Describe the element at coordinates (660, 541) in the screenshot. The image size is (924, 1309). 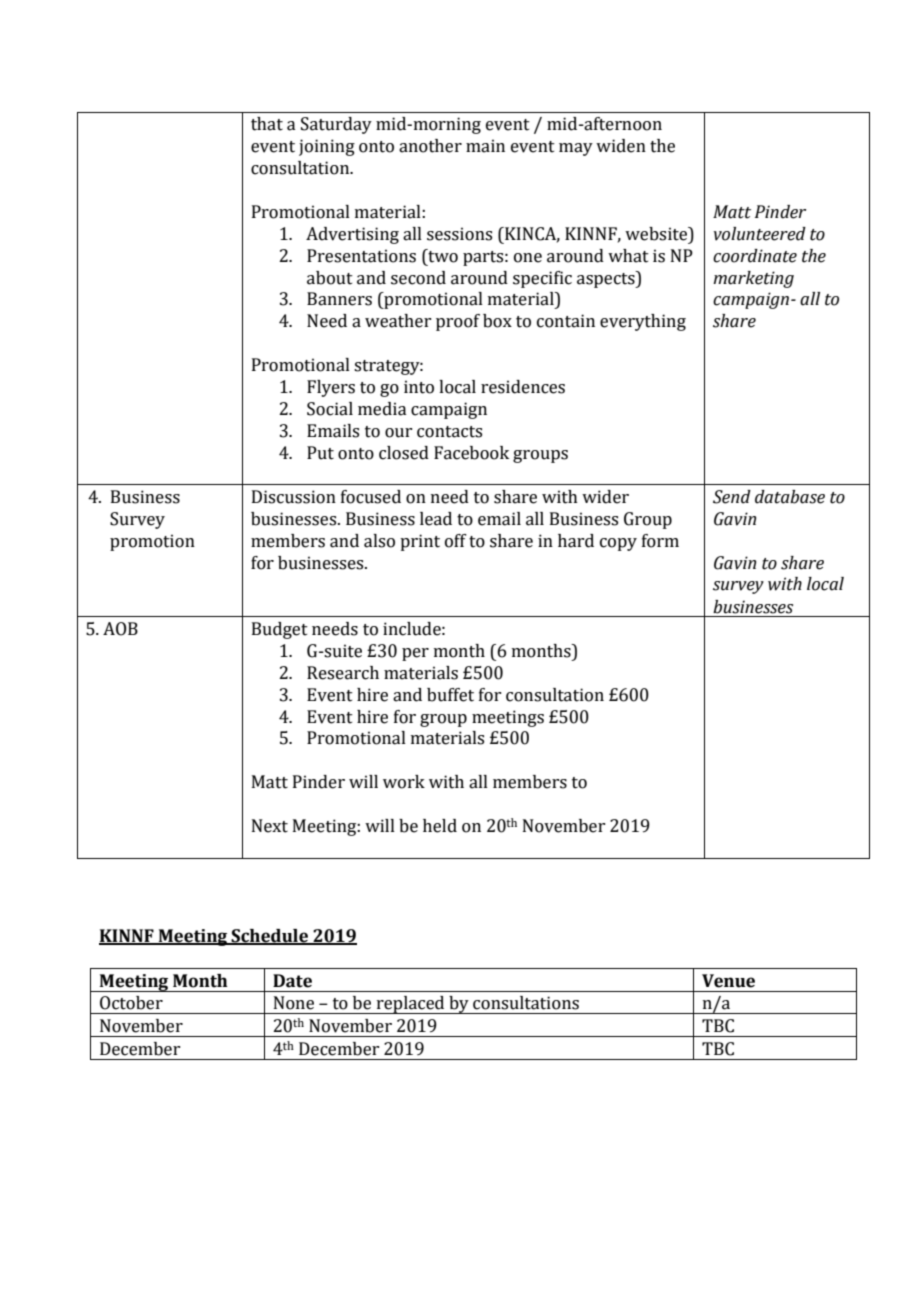
I see `form` at that location.
